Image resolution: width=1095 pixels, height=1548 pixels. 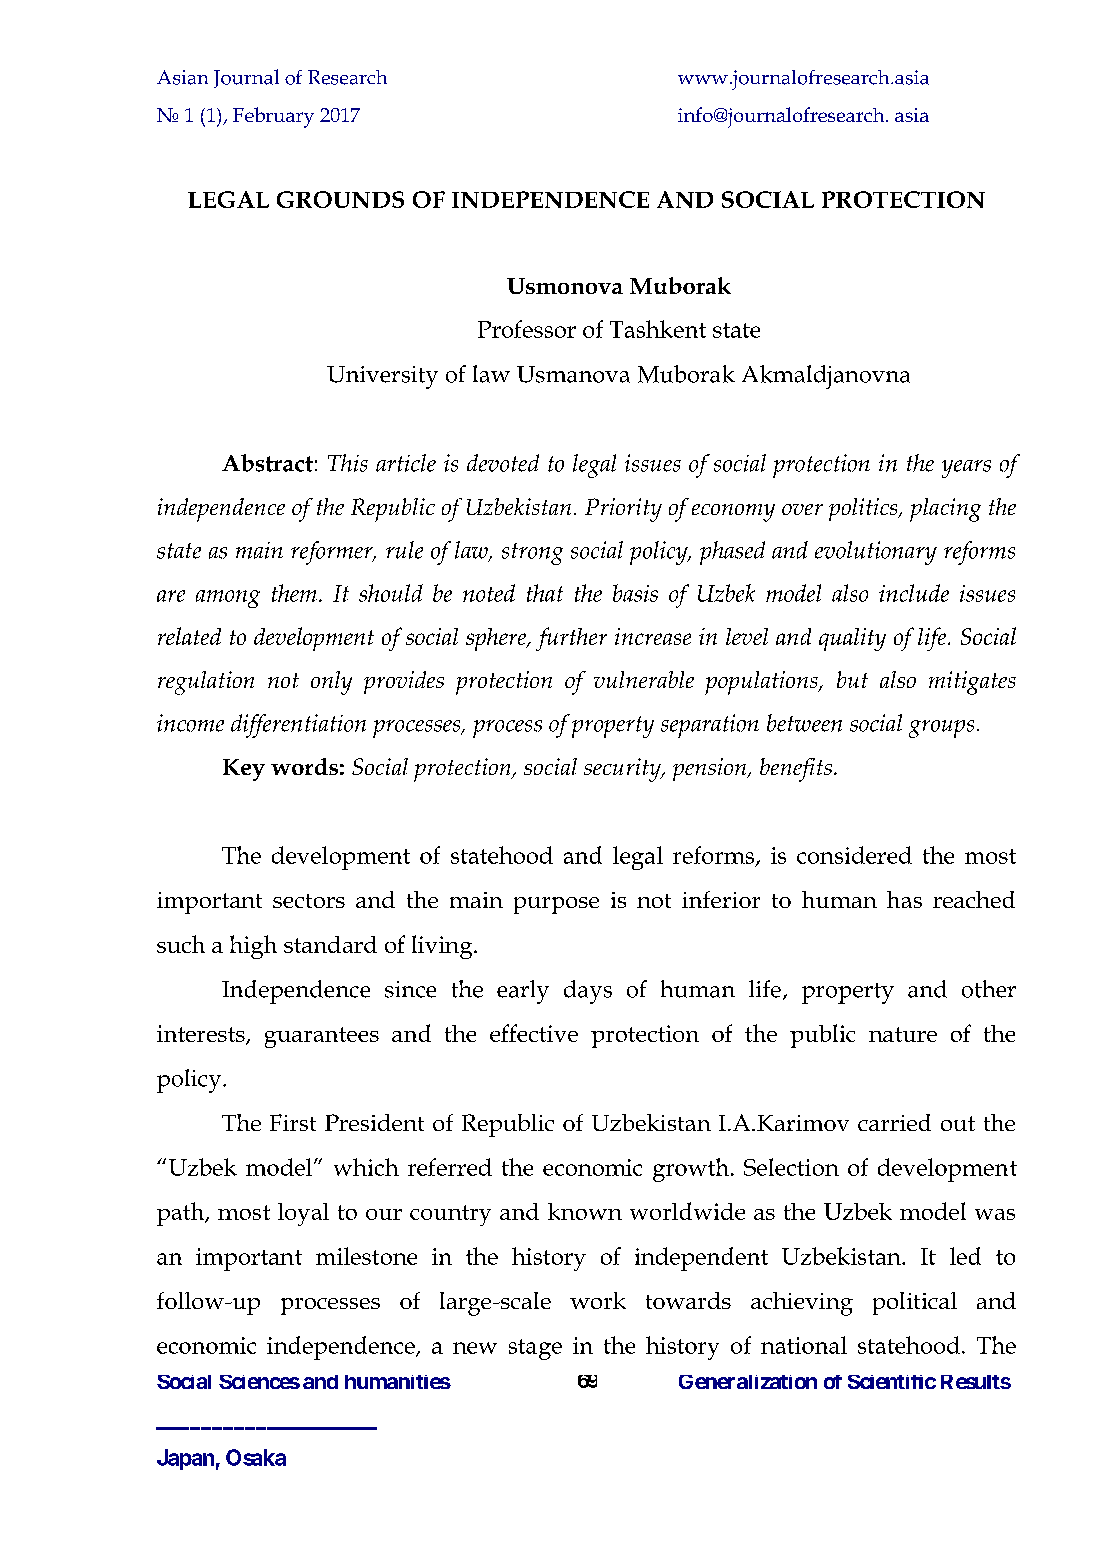 I want to click on Priority, so click(x=623, y=510).
